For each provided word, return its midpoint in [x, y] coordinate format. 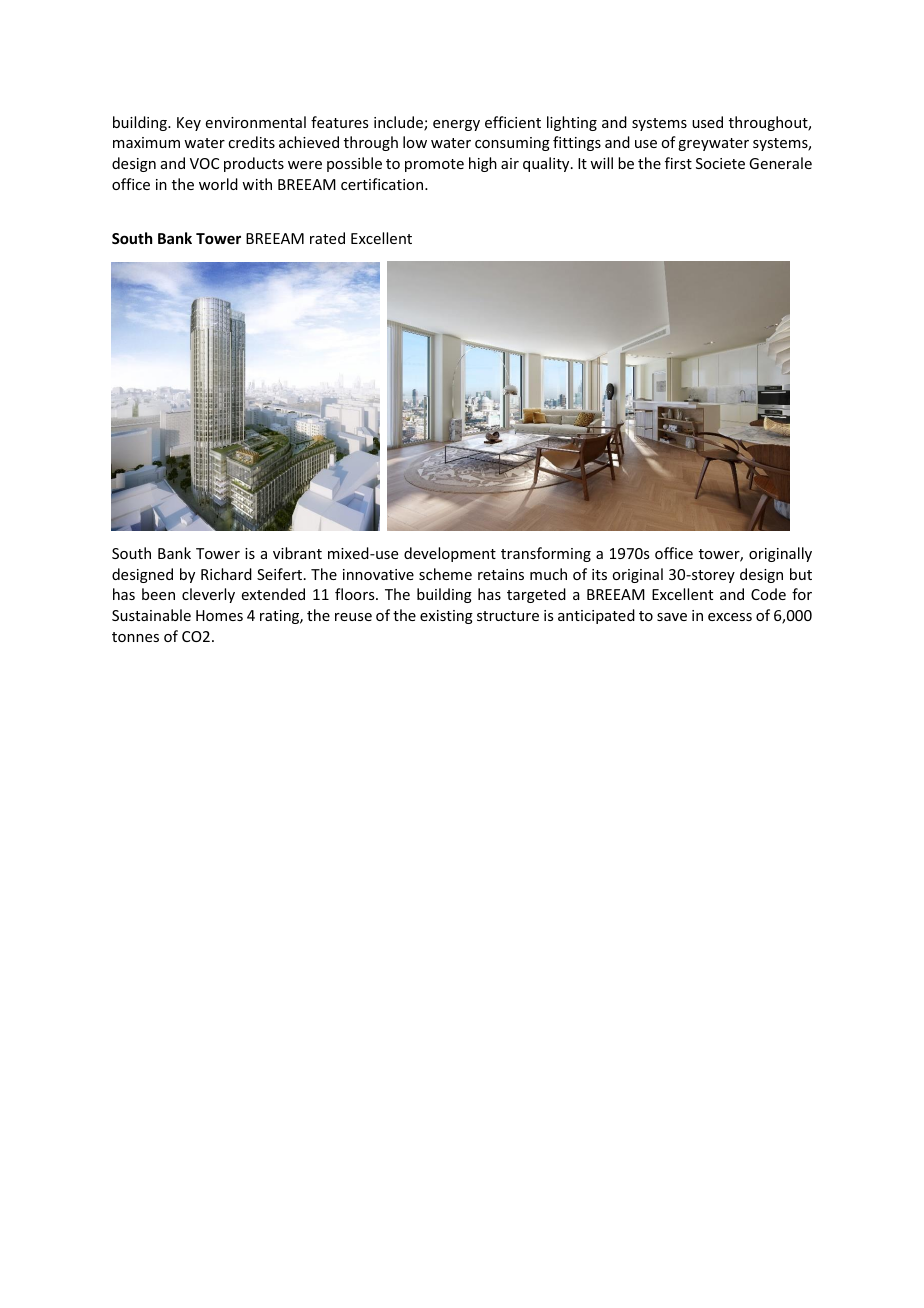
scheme [445, 574]
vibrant [297, 553]
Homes [219, 615]
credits [251, 142]
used [707, 122]
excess [730, 617]
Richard [226, 574]
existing [446, 617]
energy [456, 125]
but [801, 574]
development [450, 554]
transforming [546, 554]
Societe [720, 163]
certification [383, 184]
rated [327, 238]
